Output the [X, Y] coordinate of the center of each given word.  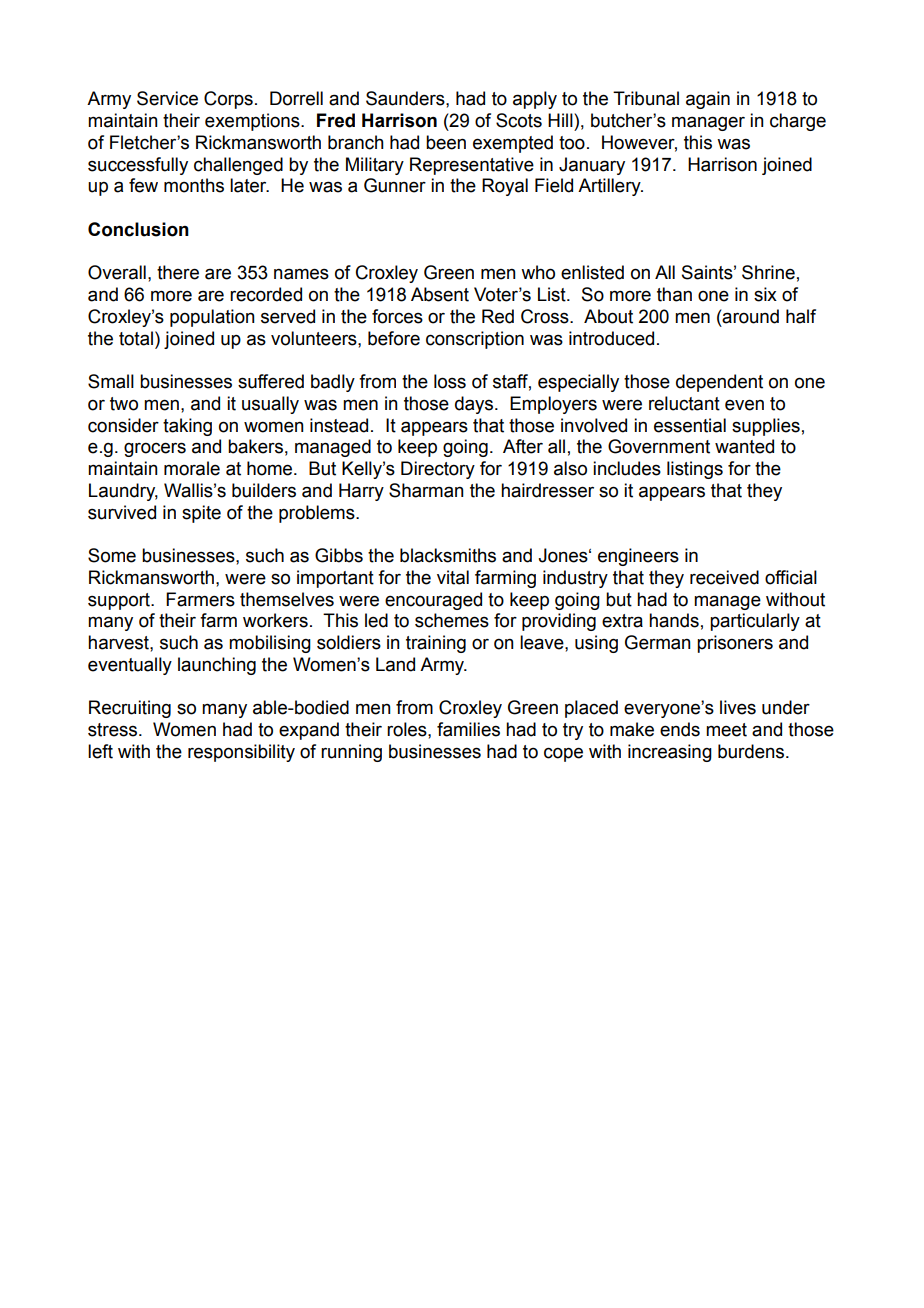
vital [453, 577]
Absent [440, 294]
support [120, 601]
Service [167, 98]
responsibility [241, 753]
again [708, 100]
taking [187, 427]
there [178, 272]
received [724, 577]
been [446, 142]
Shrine [768, 272]
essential [690, 425]
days [475, 405]
